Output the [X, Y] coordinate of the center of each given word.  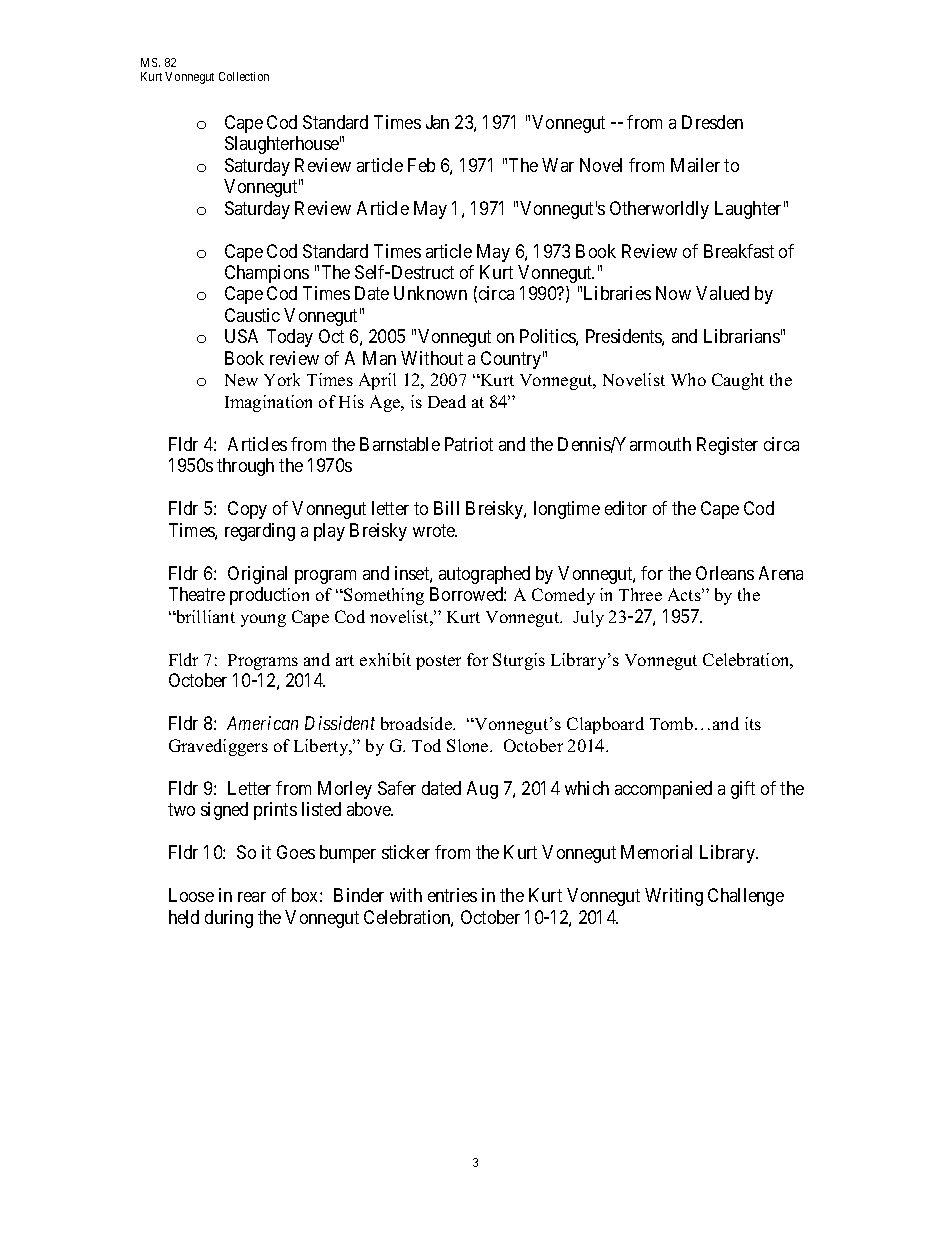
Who [688, 379]
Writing [674, 897]
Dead [447, 401]
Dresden [712, 122]
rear [252, 897]
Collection [244, 76]
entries [452, 895]
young [263, 620]
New [241, 380]
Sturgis [519, 661]
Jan [437, 122]
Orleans [725, 573]
